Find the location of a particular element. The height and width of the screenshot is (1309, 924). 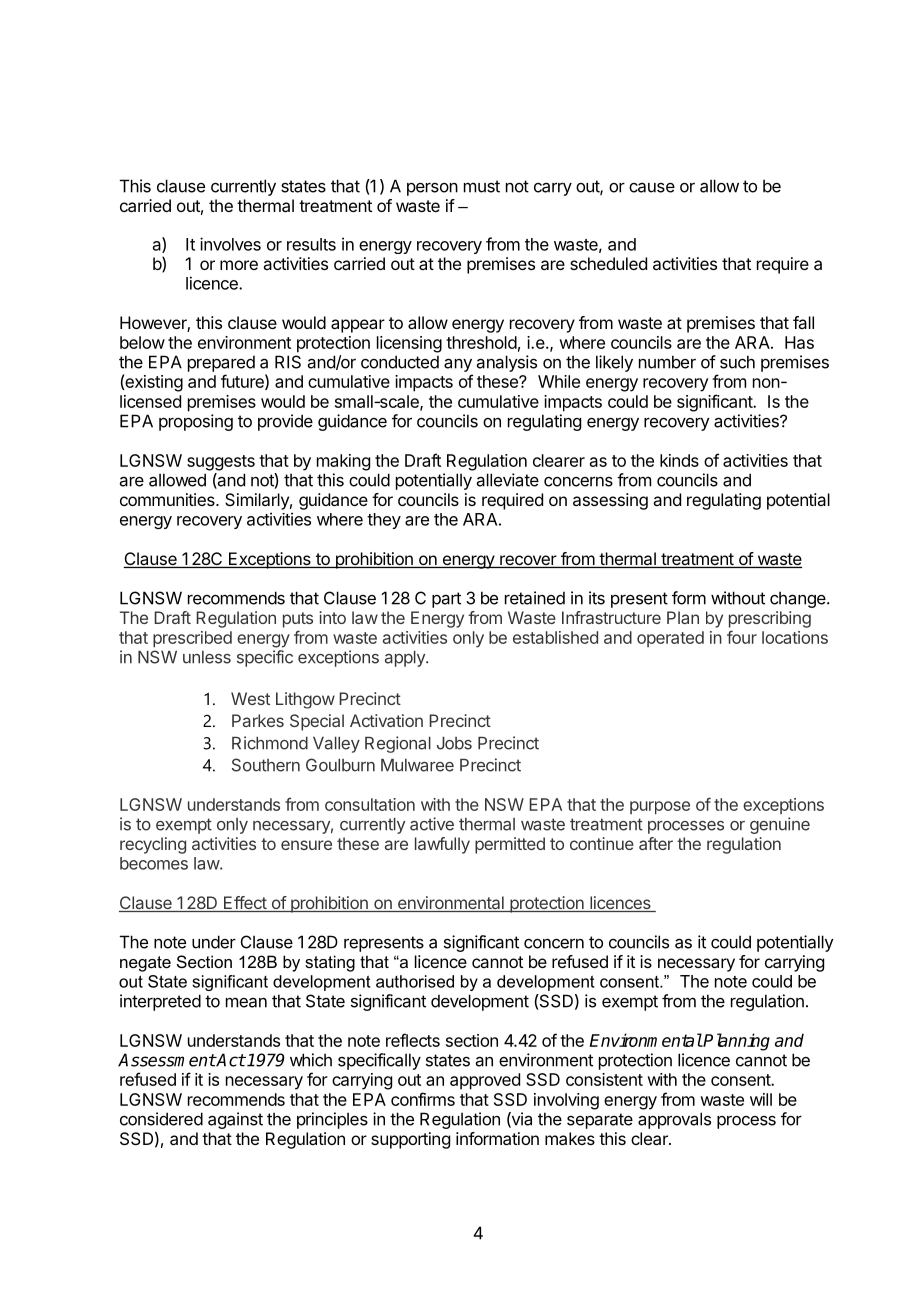

four is located at coordinates (742, 637).
